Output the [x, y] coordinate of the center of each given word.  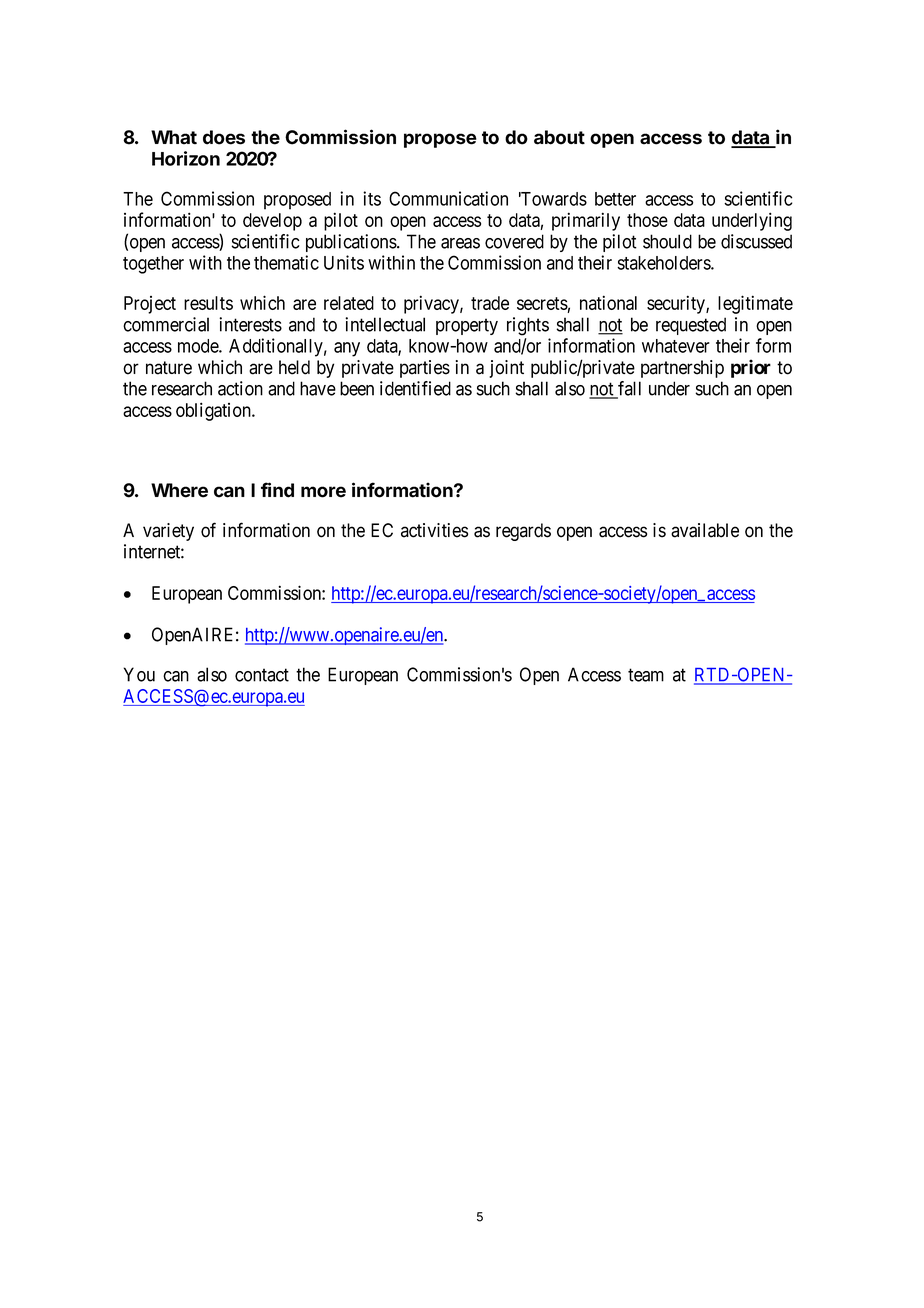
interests [250, 324]
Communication [448, 198]
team [646, 675]
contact [262, 675]
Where [179, 490]
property [467, 326]
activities [434, 530]
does [224, 137]
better [615, 199]
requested [691, 326]
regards [523, 532]
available [705, 530]
